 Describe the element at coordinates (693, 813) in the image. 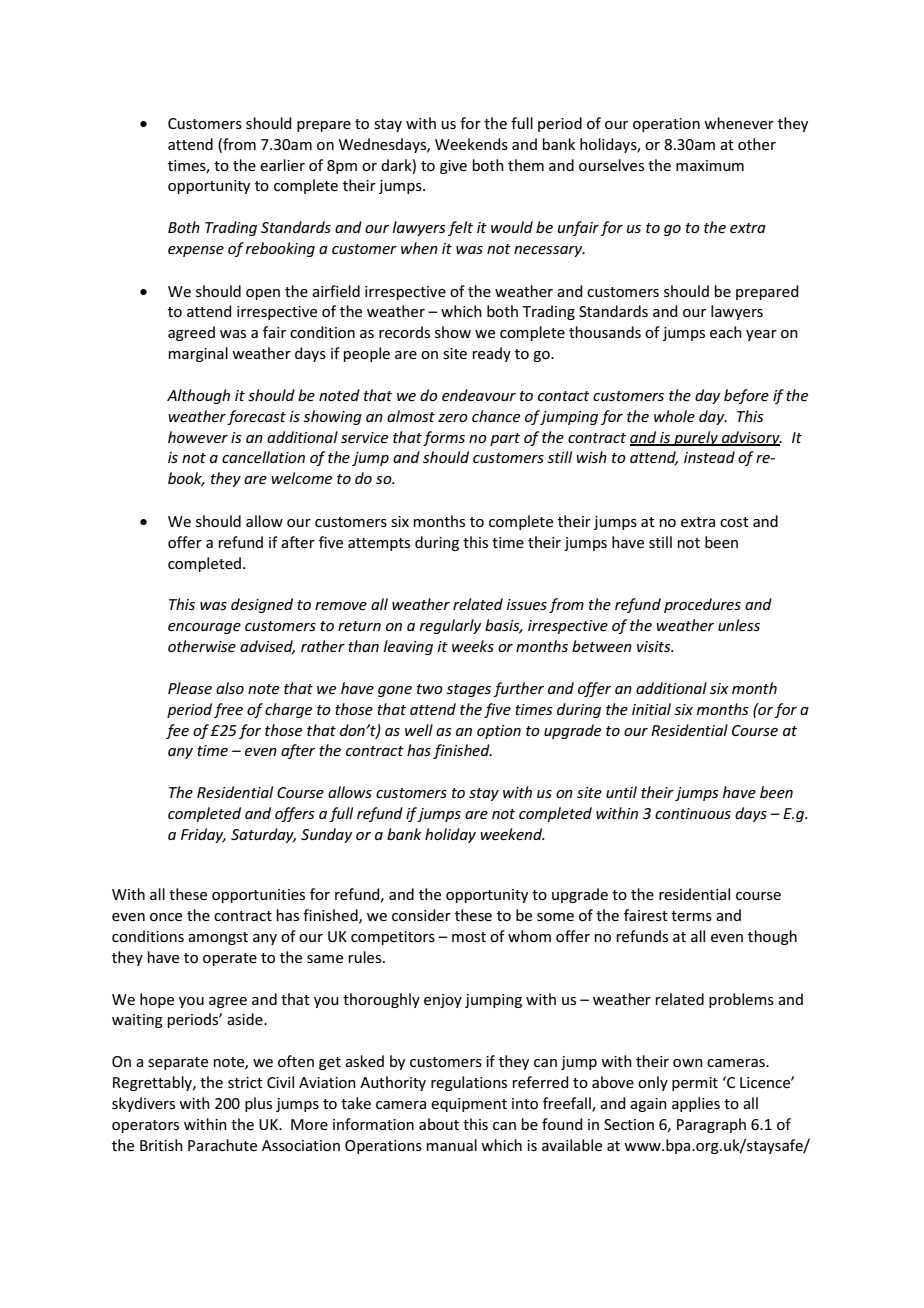

I see `continuous` at that location.
